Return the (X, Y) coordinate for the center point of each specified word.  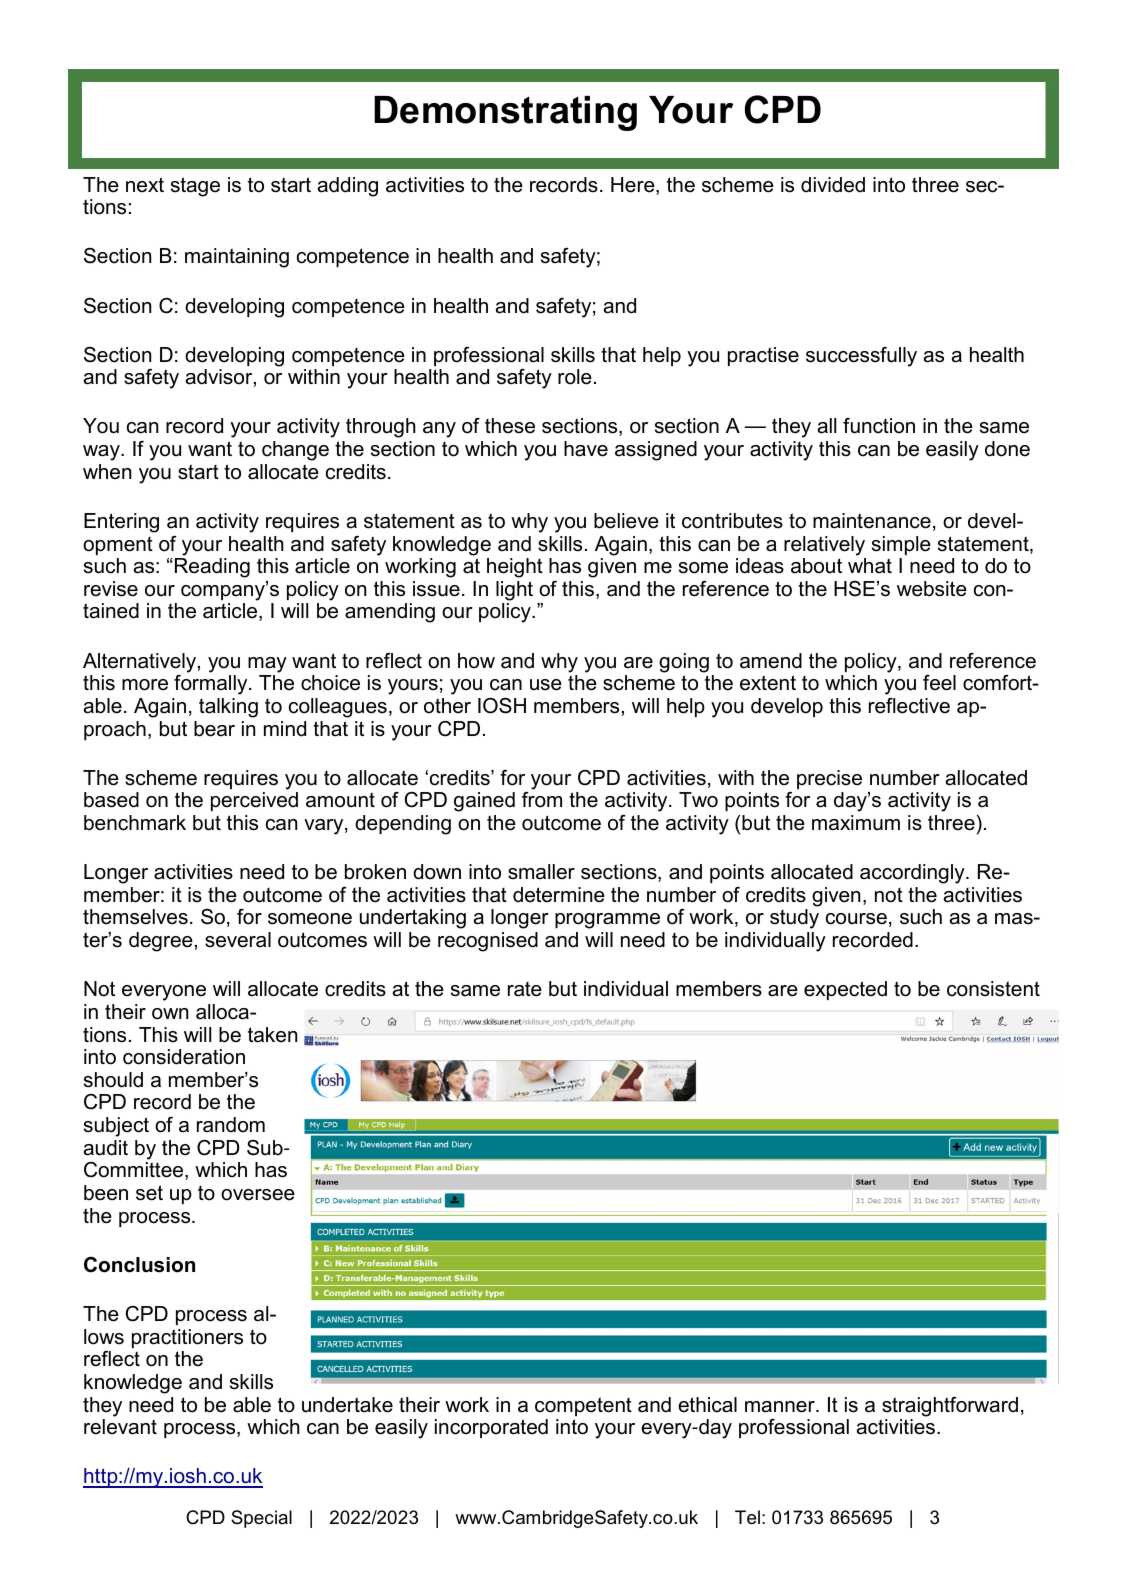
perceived (254, 801)
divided (833, 185)
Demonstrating (505, 113)
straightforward (950, 1407)
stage (195, 187)
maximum (856, 823)
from (542, 800)
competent (583, 1406)
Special (261, 1519)
